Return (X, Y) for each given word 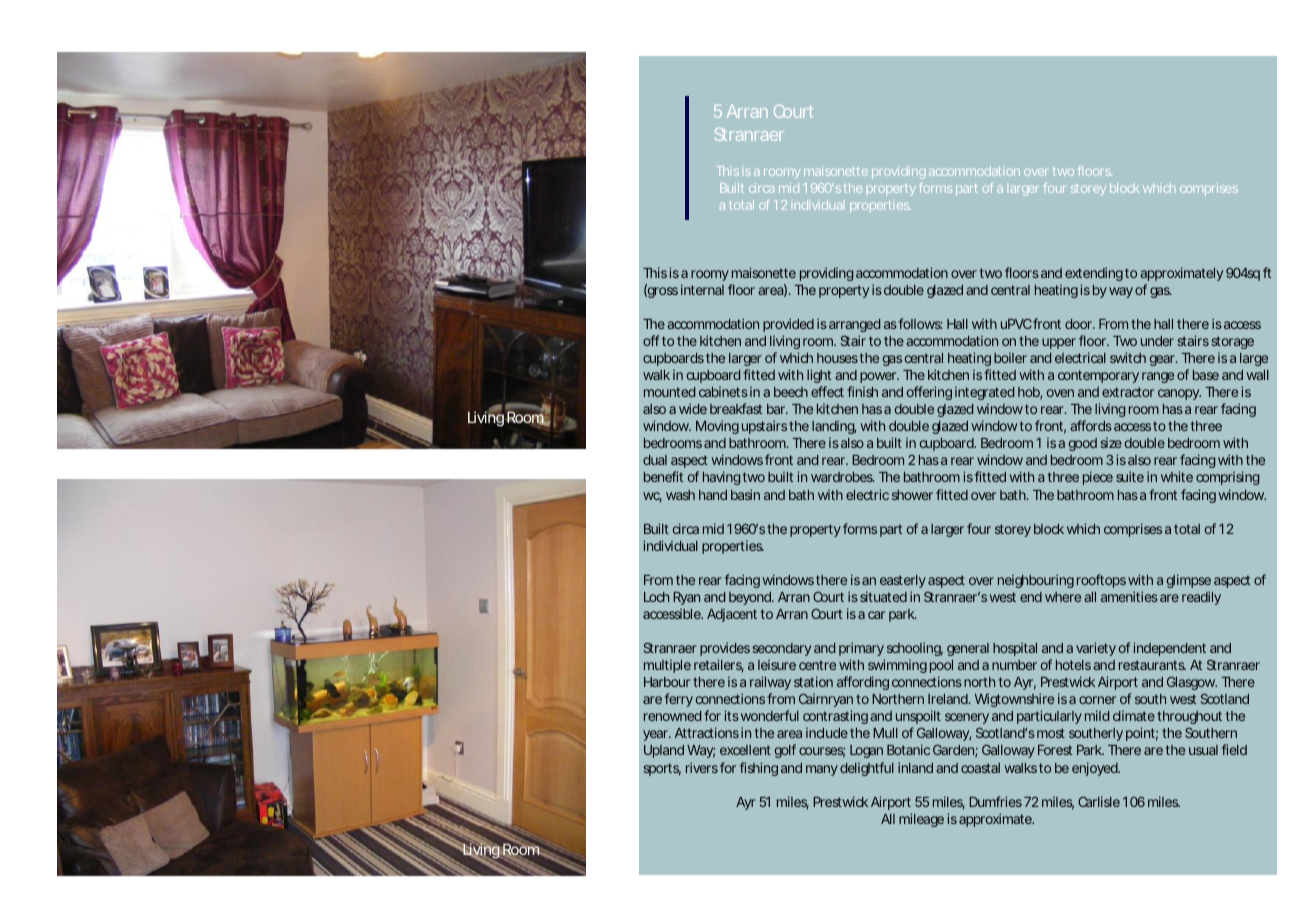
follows (921, 323)
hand (713, 495)
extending (1095, 274)
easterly (903, 581)
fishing (759, 769)
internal (702, 289)
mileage (923, 820)
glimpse (1189, 581)
